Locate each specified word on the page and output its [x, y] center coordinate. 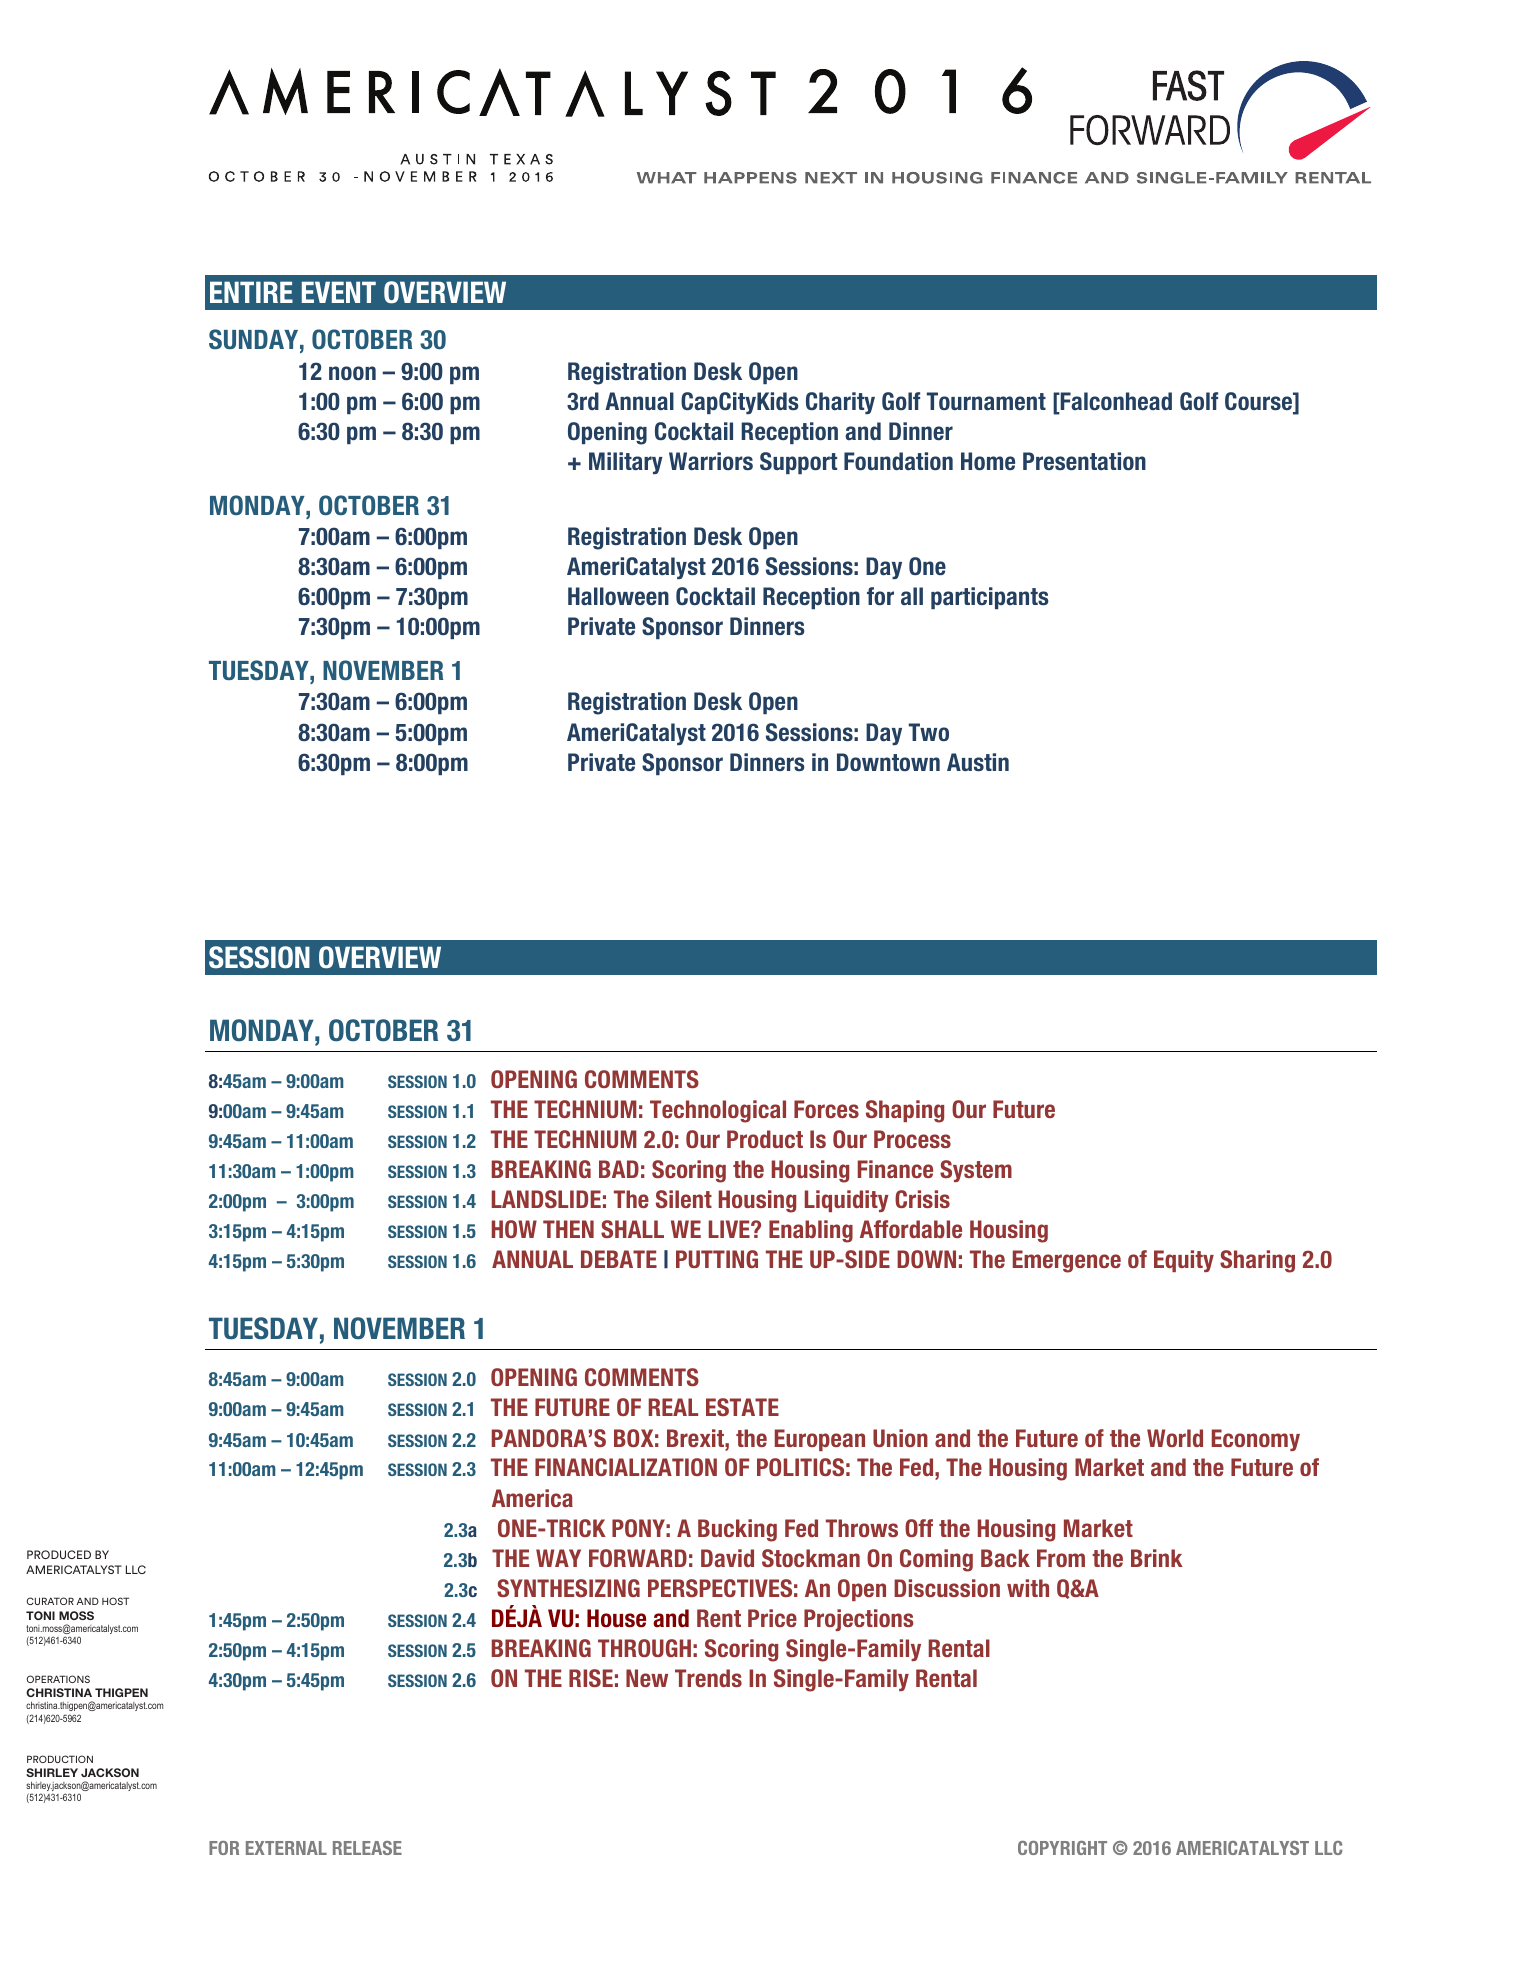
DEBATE [619, 1259]
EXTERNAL [286, 1848]
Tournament [986, 401]
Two [929, 732]
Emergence [1067, 1261]
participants [990, 598]
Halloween [618, 596]
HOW [514, 1229]
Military [626, 463]
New [647, 1678]
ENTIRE [251, 292]
